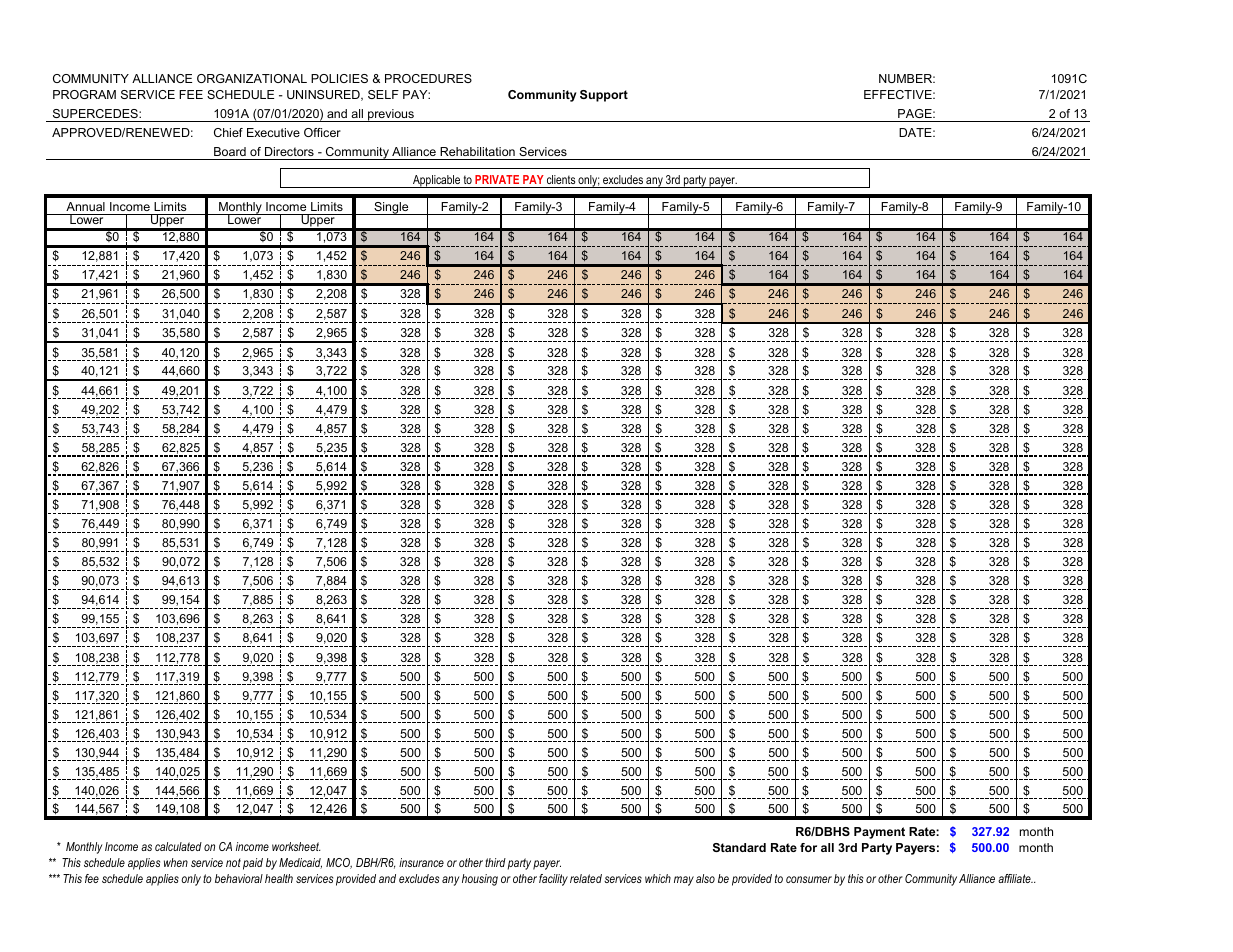 The width and height of the screenshot is (1233, 952). What do you see at coordinates (497, 179) in the screenshot?
I see `PRIVATE` at bounding box center [497, 179].
